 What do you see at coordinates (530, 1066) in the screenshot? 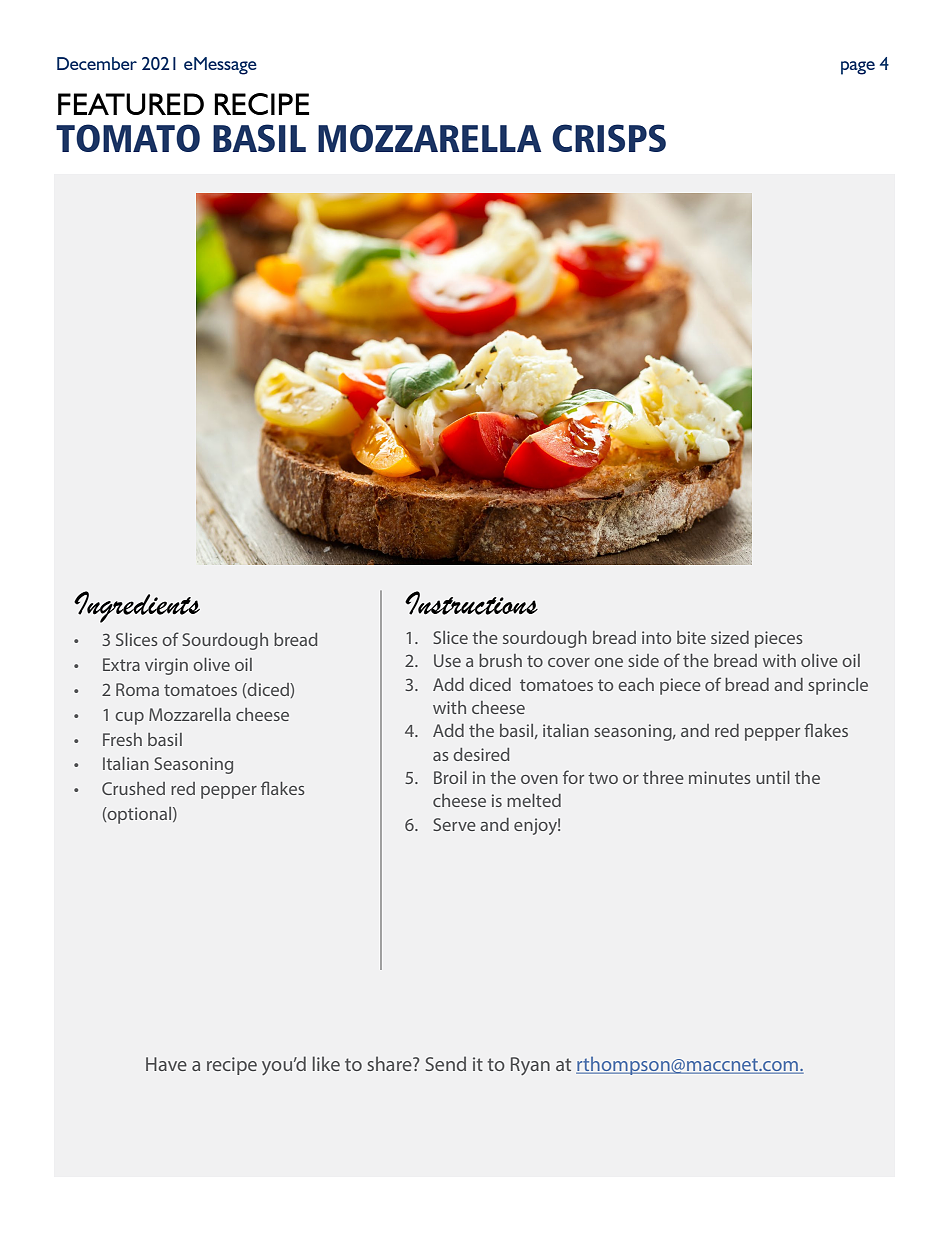
I see `Ryan` at bounding box center [530, 1066].
